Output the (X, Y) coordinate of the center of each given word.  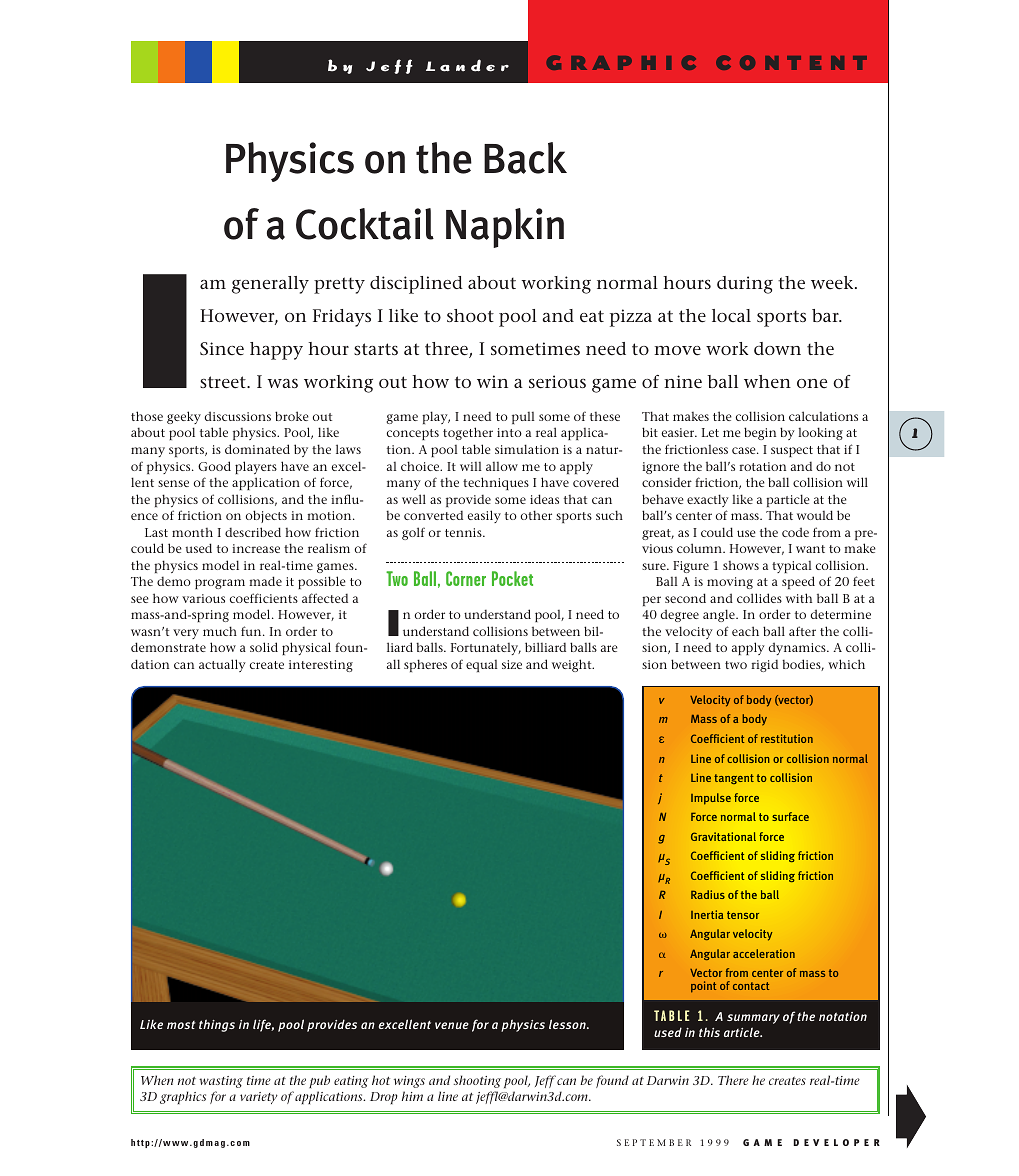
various (203, 598)
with (799, 598)
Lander (467, 65)
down (777, 348)
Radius (708, 894)
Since (222, 349)
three (447, 350)
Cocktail (365, 224)
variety (259, 1098)
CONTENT (791, 62)
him (412, 1096)
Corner (466, 578)
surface (790, 816)
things (217, 1025)
